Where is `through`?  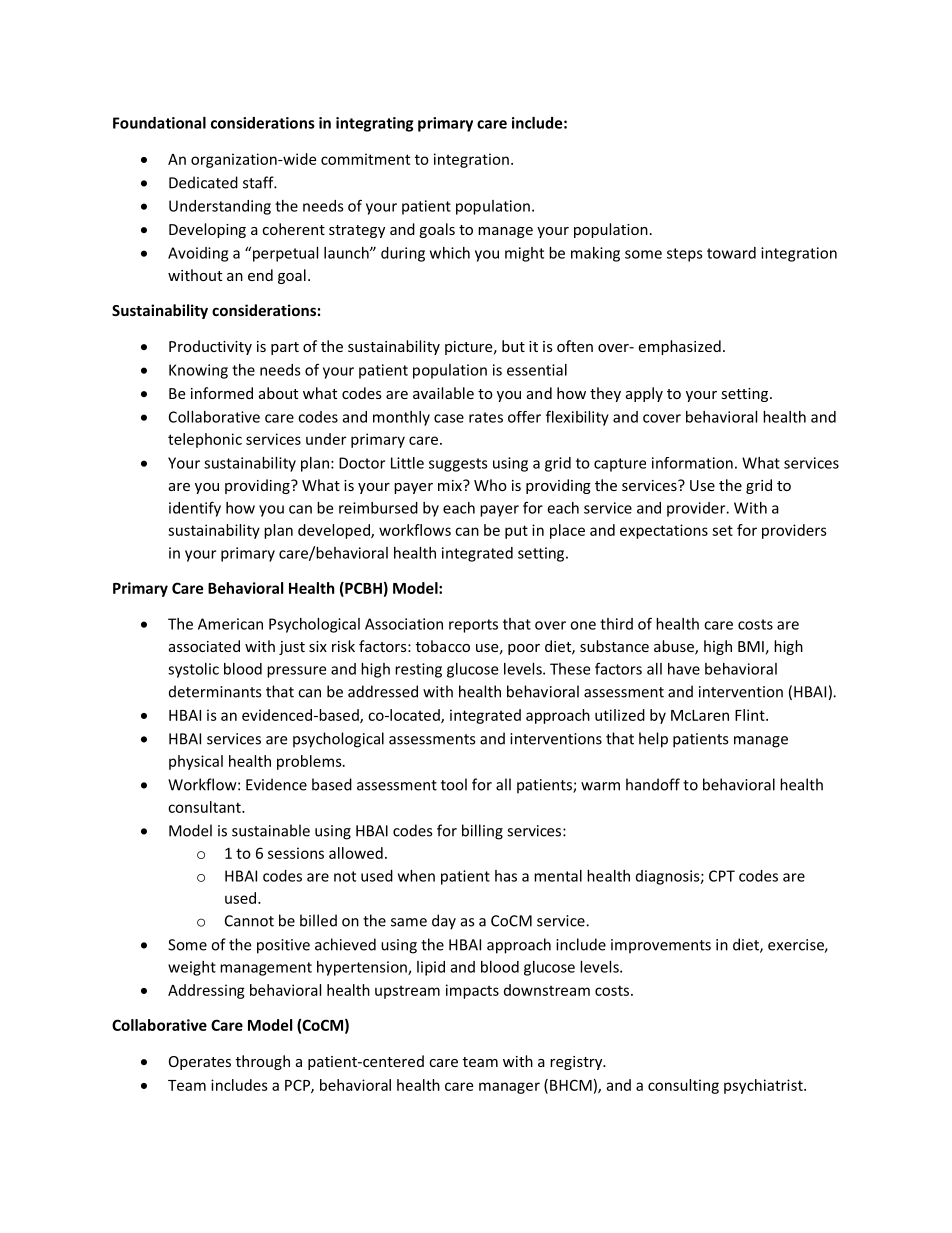
through is located at coordinates (263, 1062).
